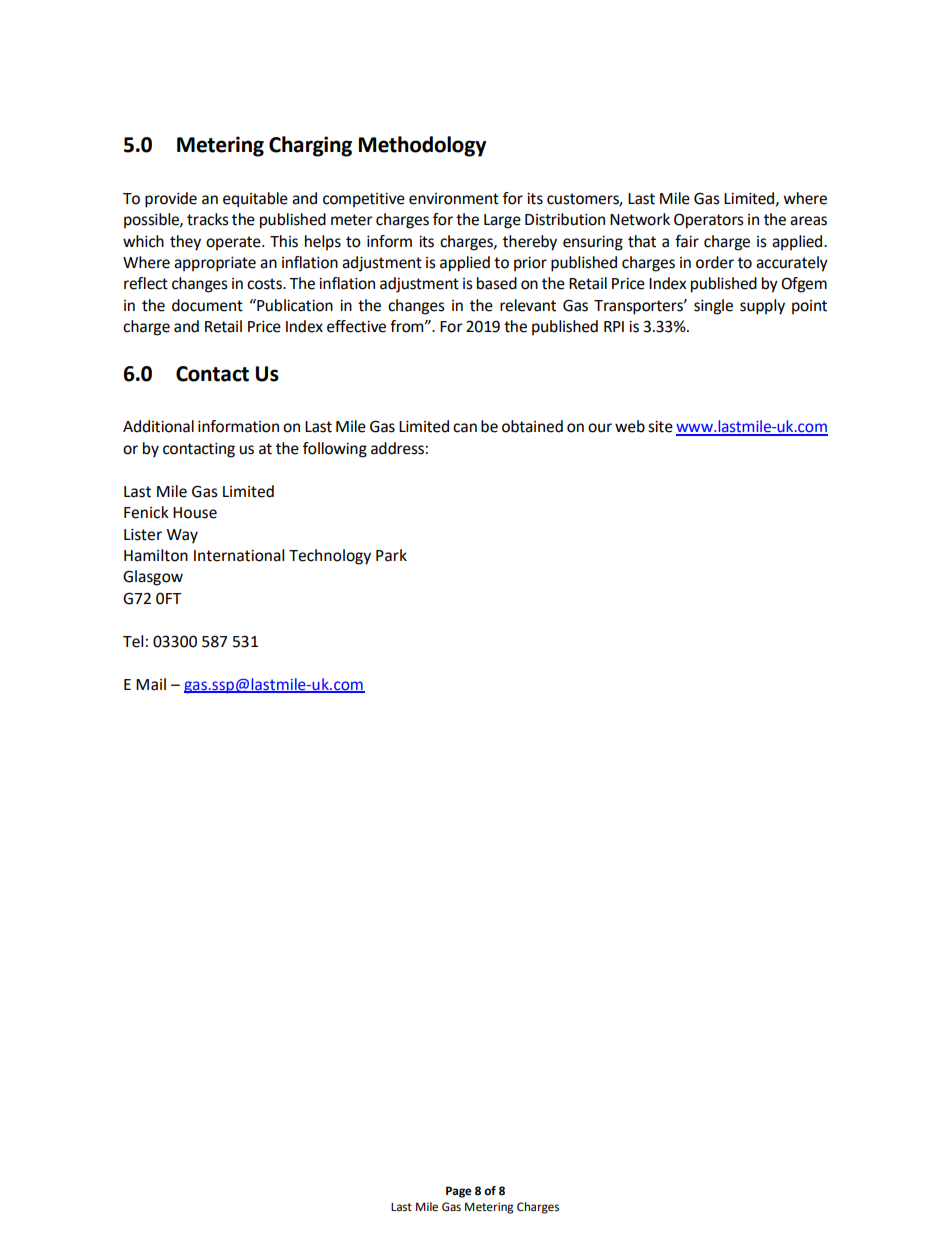 The width and height of the page is (952, 1233). What do you see at coordinates (459, 1192) in the page?
I see `Page` at bounding box center [459, 1192].
